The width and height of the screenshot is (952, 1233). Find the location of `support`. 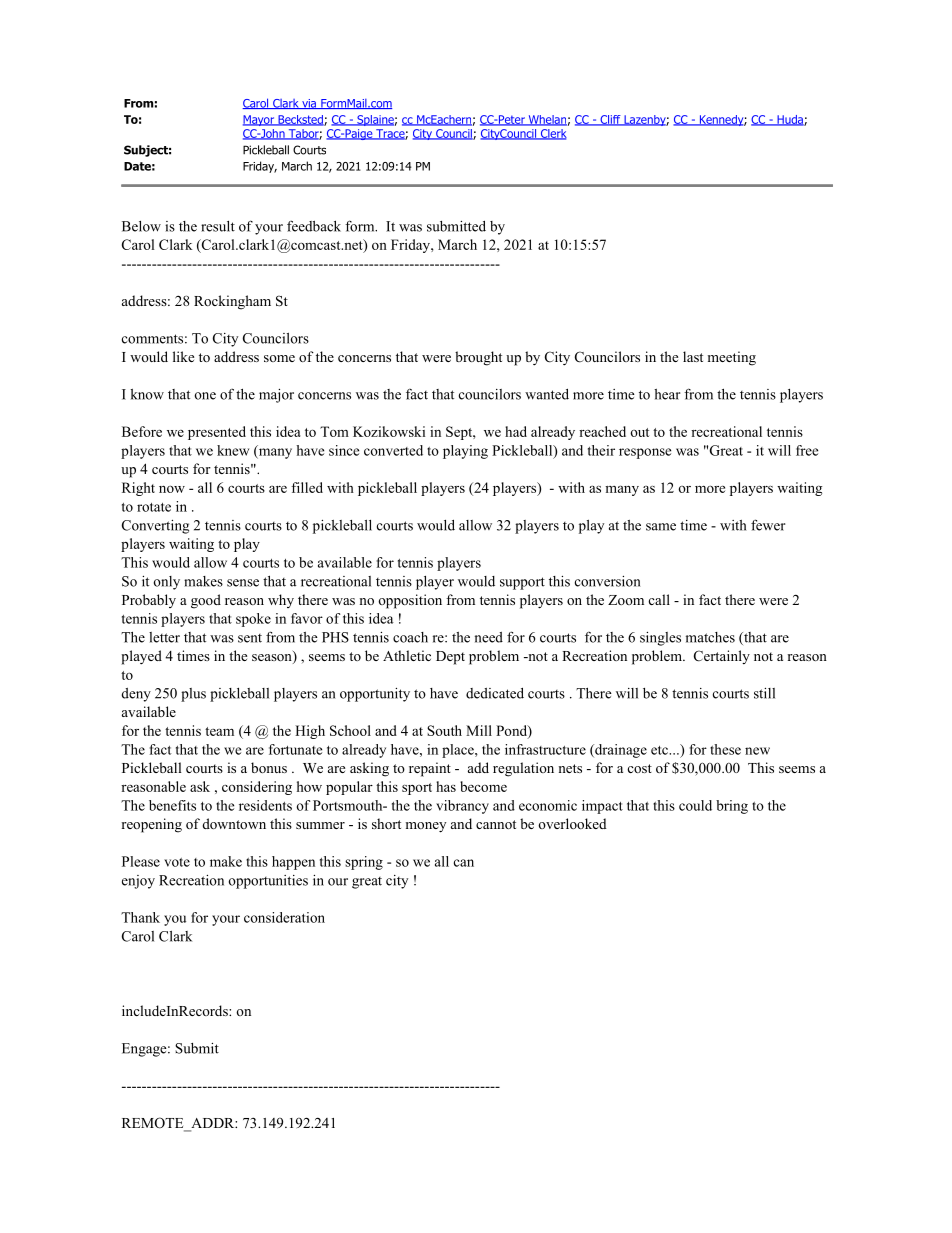

support is located at coordinates (522, 583).
